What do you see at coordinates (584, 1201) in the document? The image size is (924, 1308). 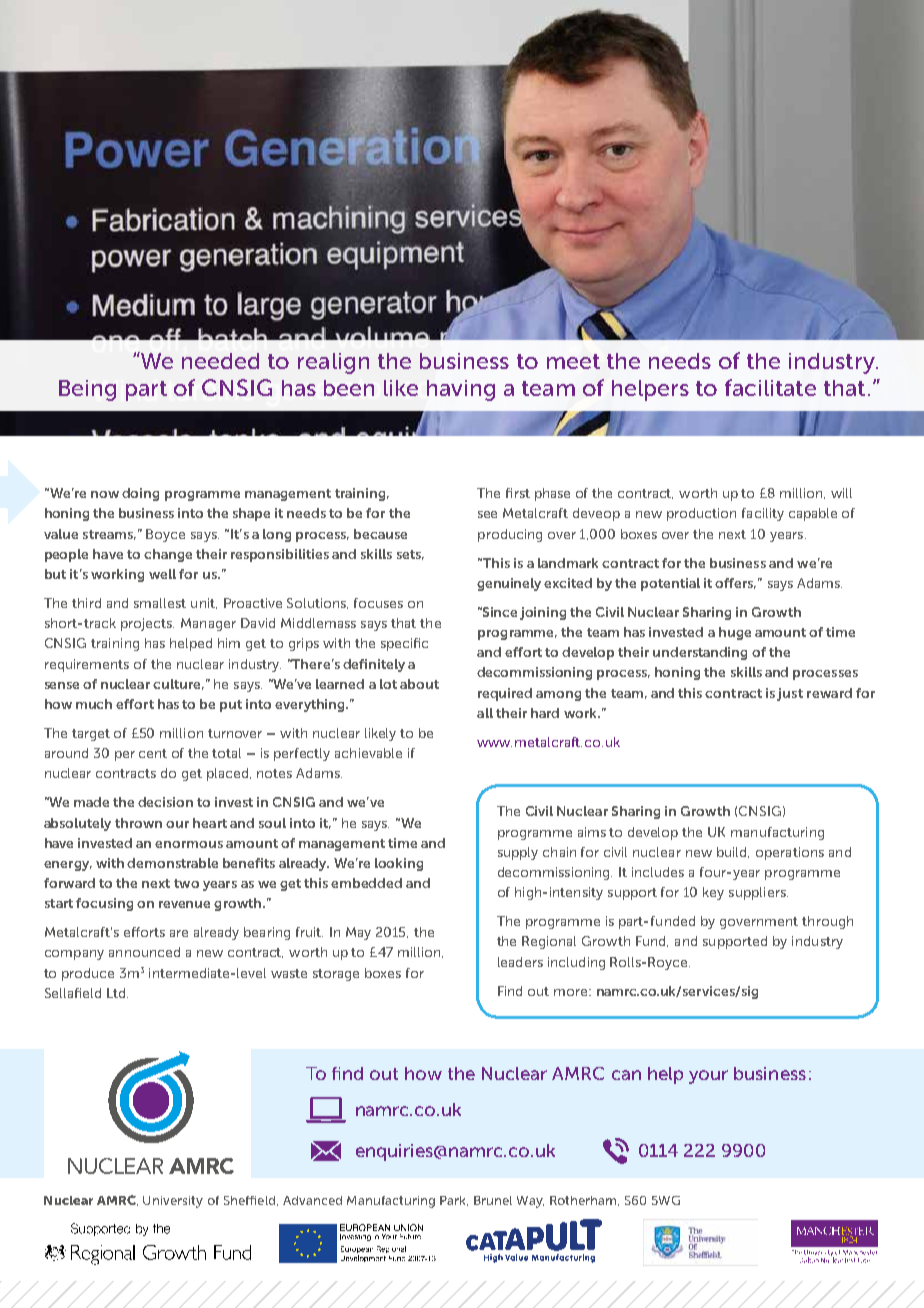 I see `Rotherham` at bounding box center [584, 1201].
